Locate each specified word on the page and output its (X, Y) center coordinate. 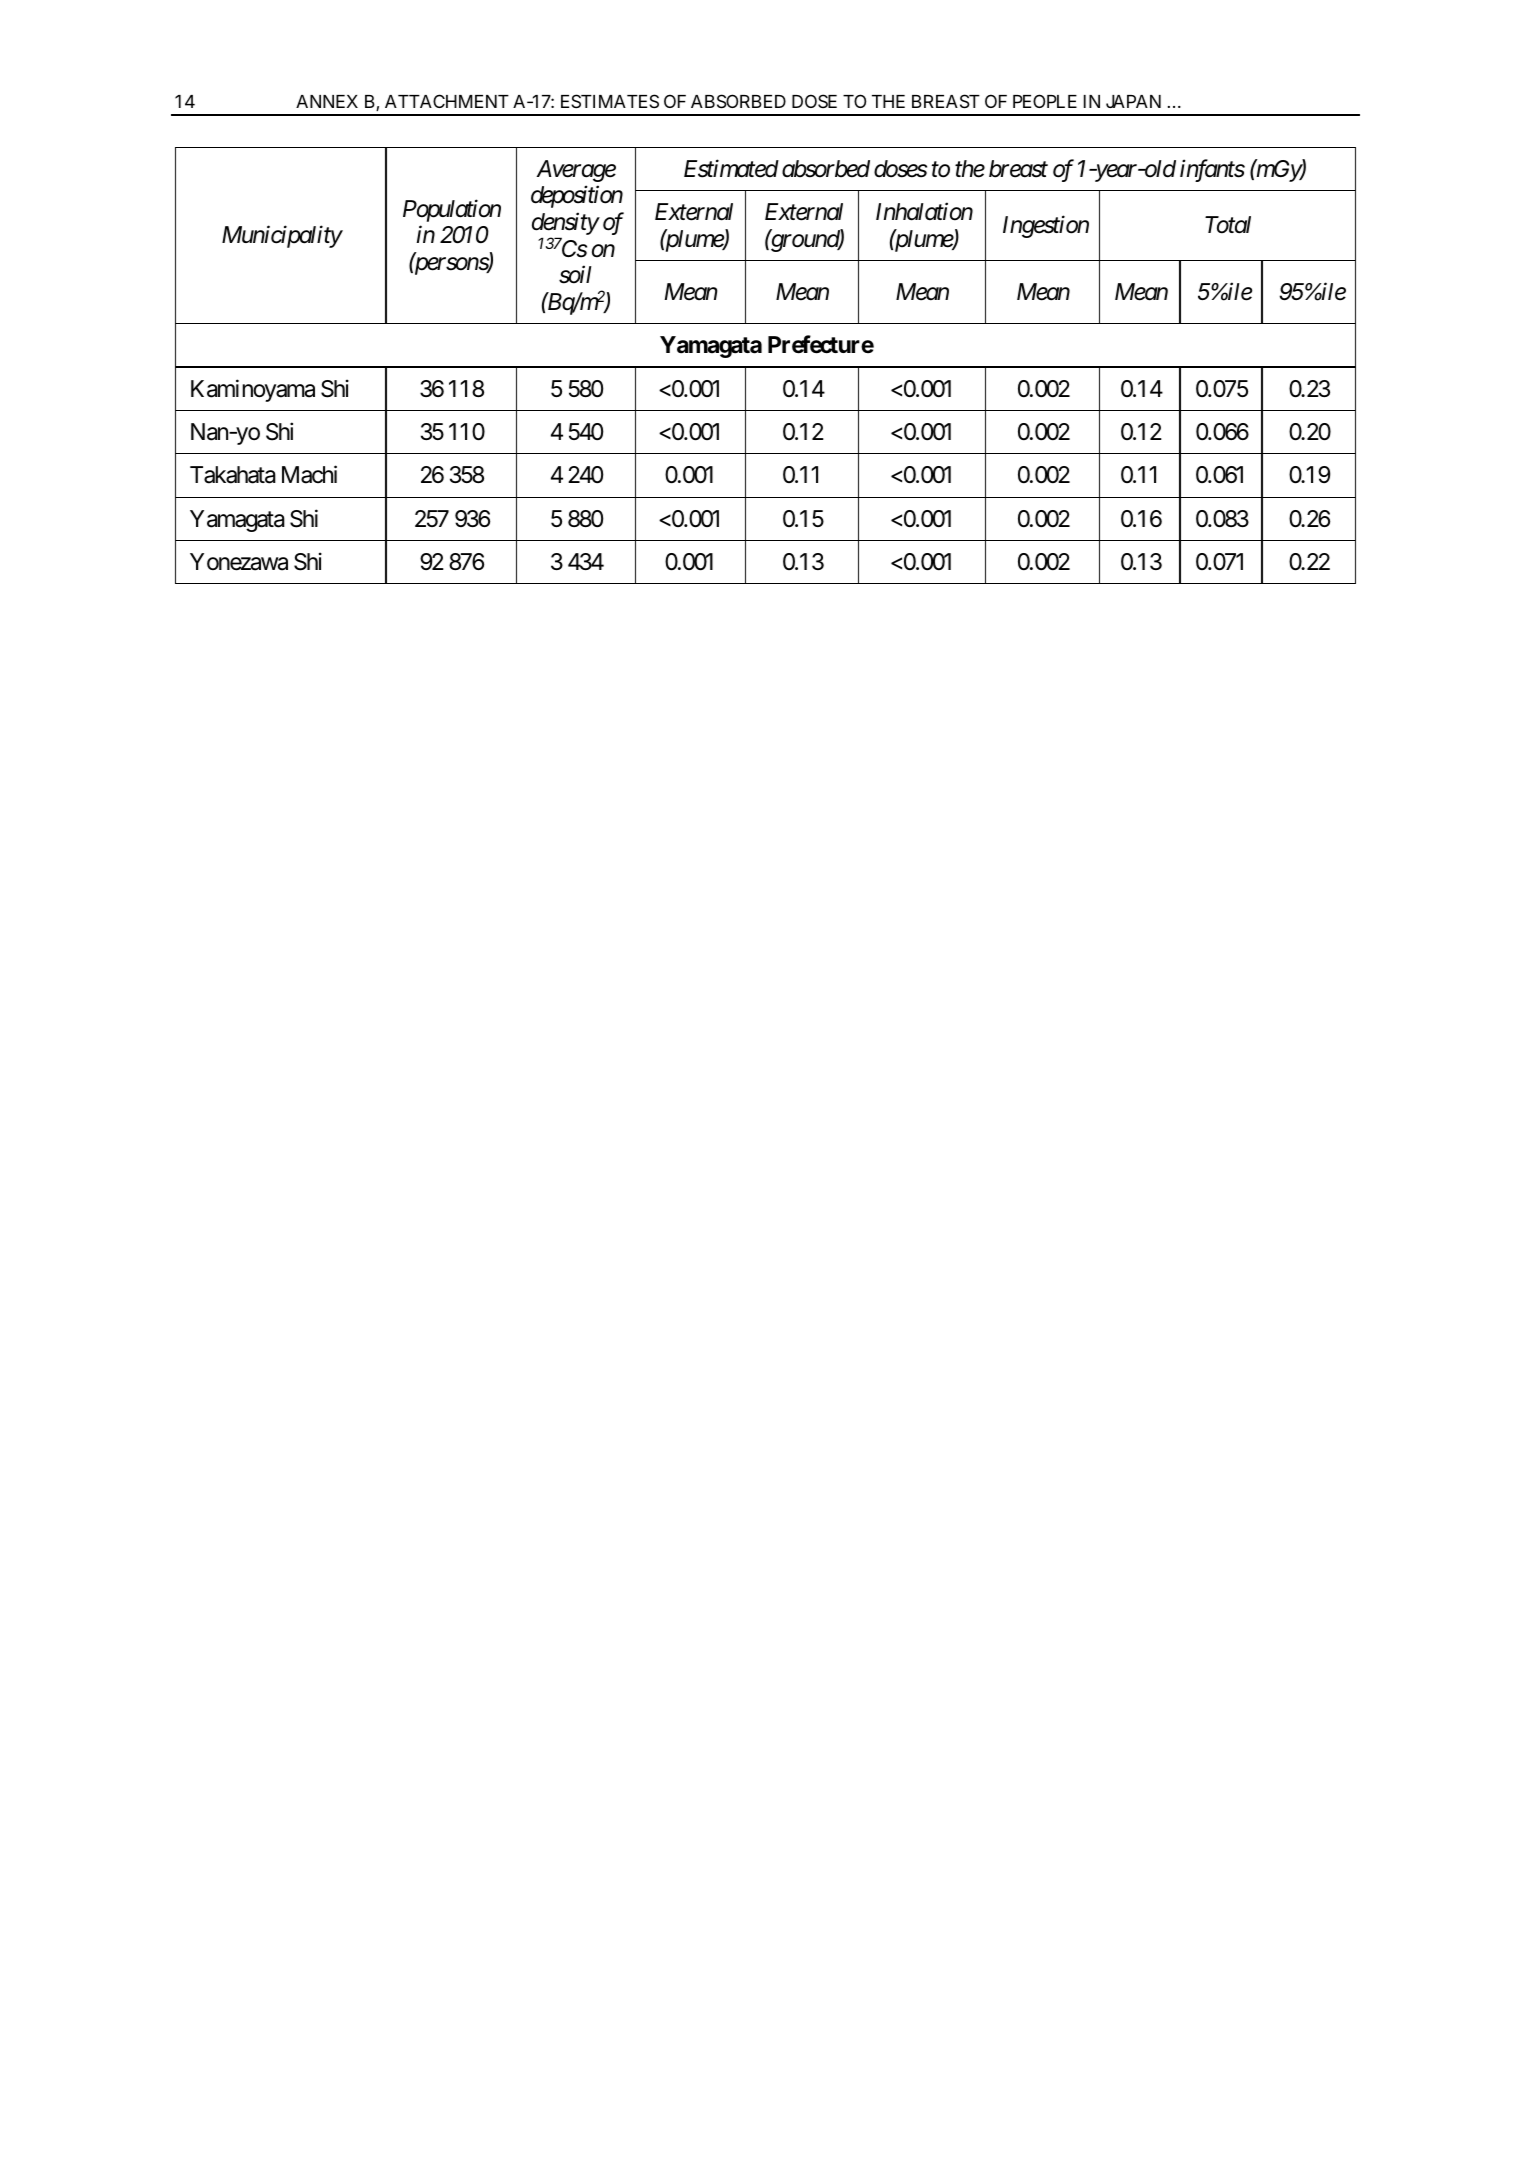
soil (575, 274)
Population (452, 210)
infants (1212, 170)
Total (1228, 225)
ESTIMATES (610, 101)
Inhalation (924, 211)
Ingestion (1046, 227)
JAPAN (1133, 101)
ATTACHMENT (447, 101)
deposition (577, 197)
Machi (309, 474)
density (565, 225)
